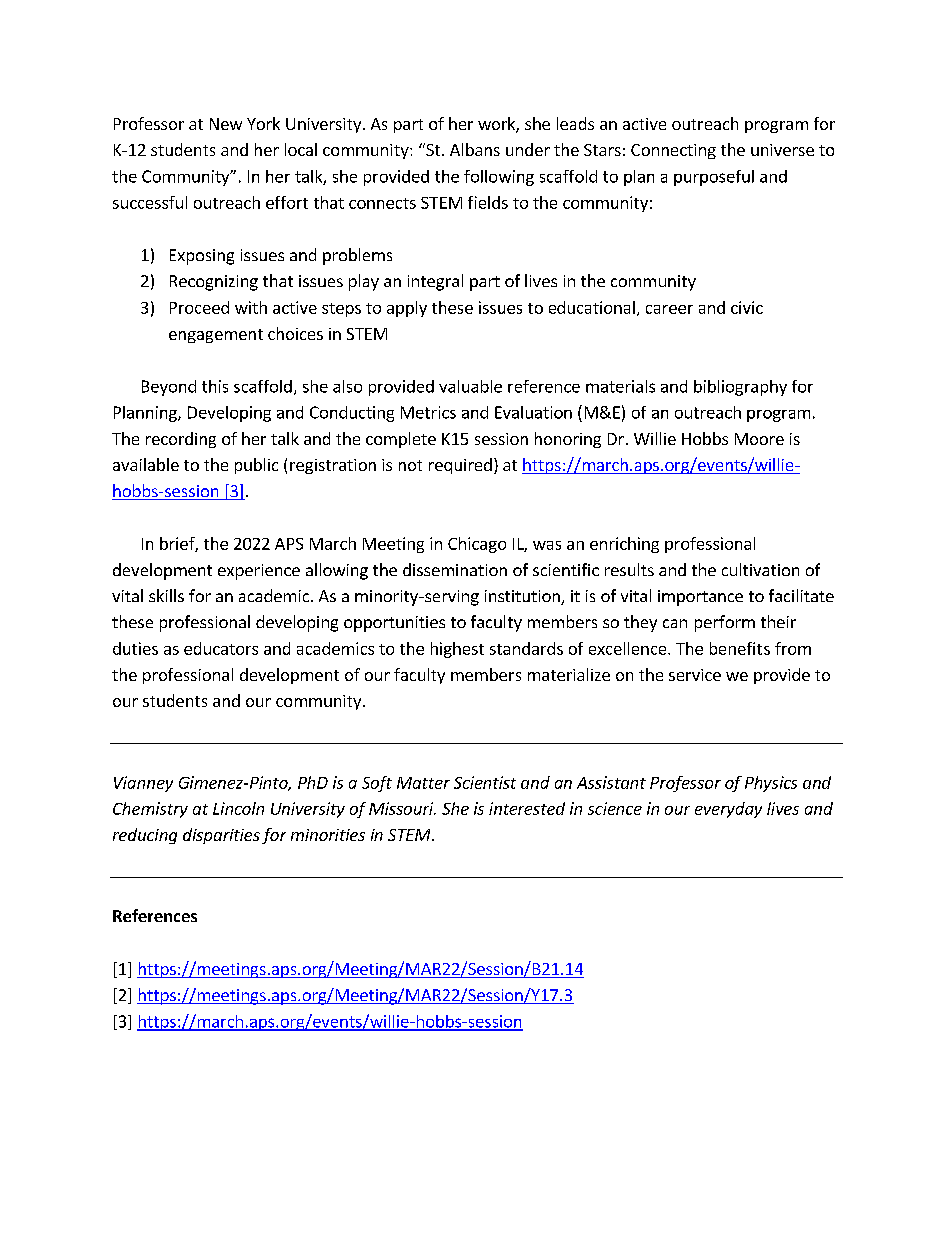 The width and height of the document is (952, 1233). I want to click on Moore, so click(759, 439).
